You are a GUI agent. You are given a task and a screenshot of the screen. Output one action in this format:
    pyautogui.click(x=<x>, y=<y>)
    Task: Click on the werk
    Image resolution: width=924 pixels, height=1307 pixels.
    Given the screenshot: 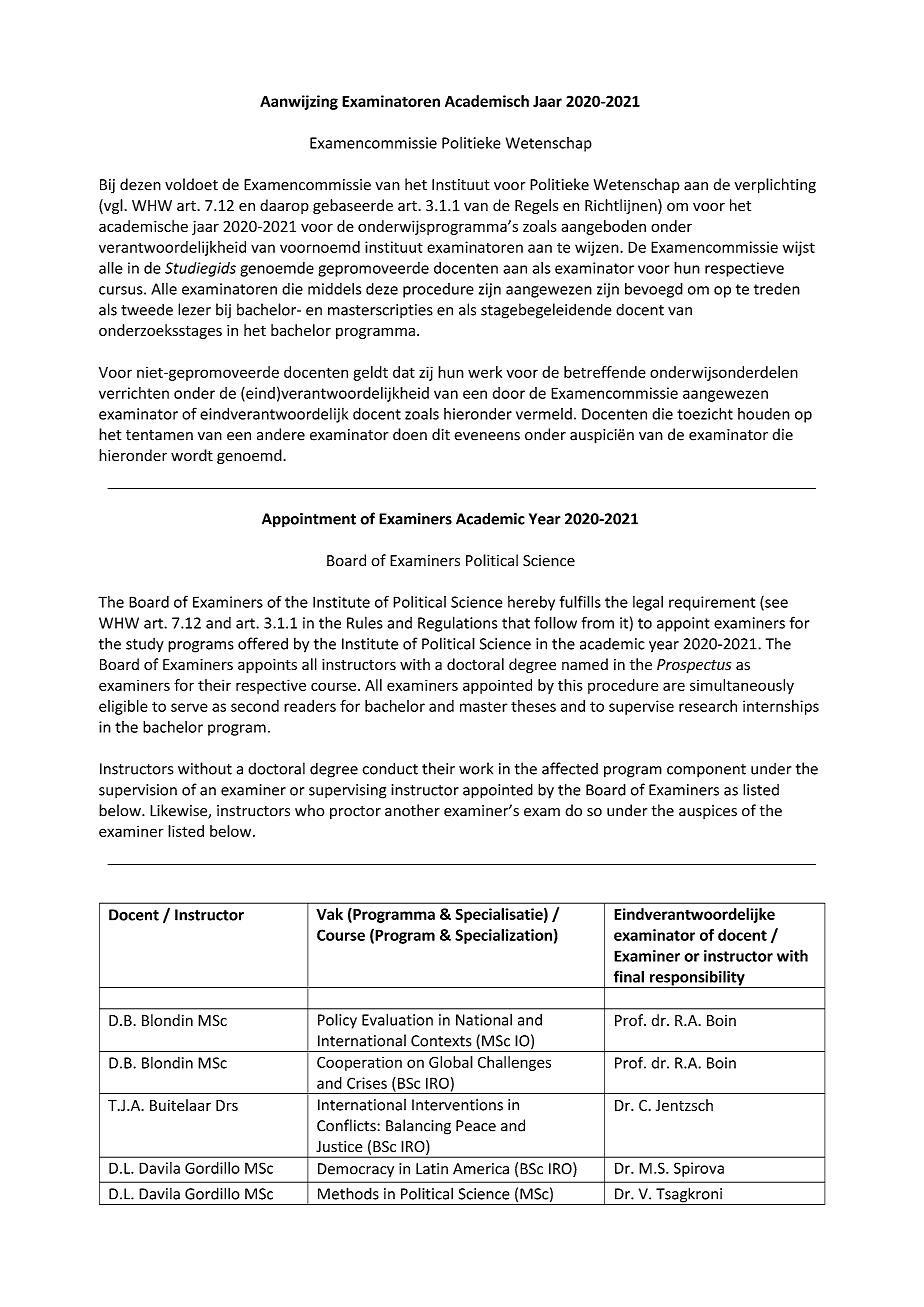 What is the action you would take?
    pyautogui.click(x=485, y=372)
